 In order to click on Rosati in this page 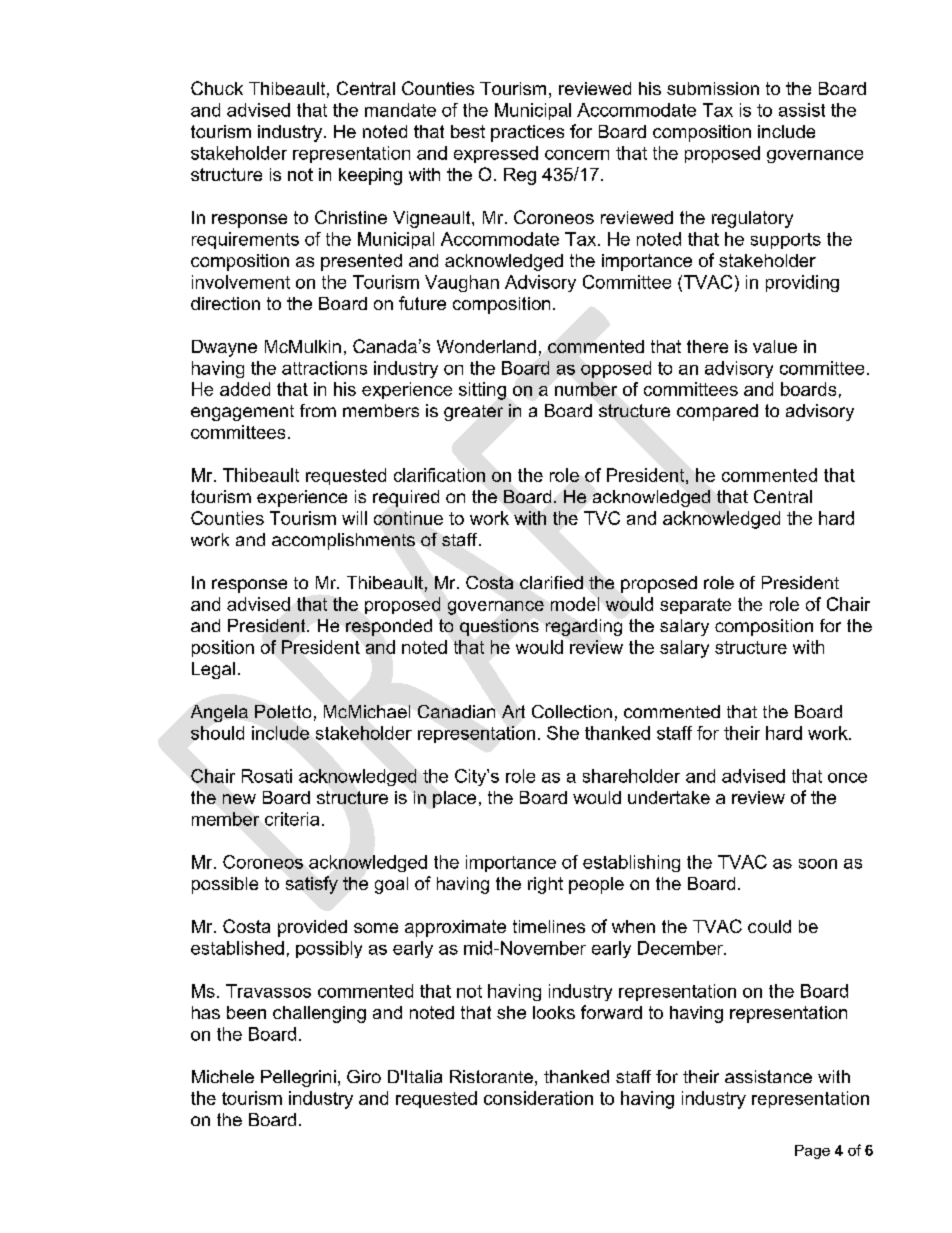, I will do `click(267, 776)`.
